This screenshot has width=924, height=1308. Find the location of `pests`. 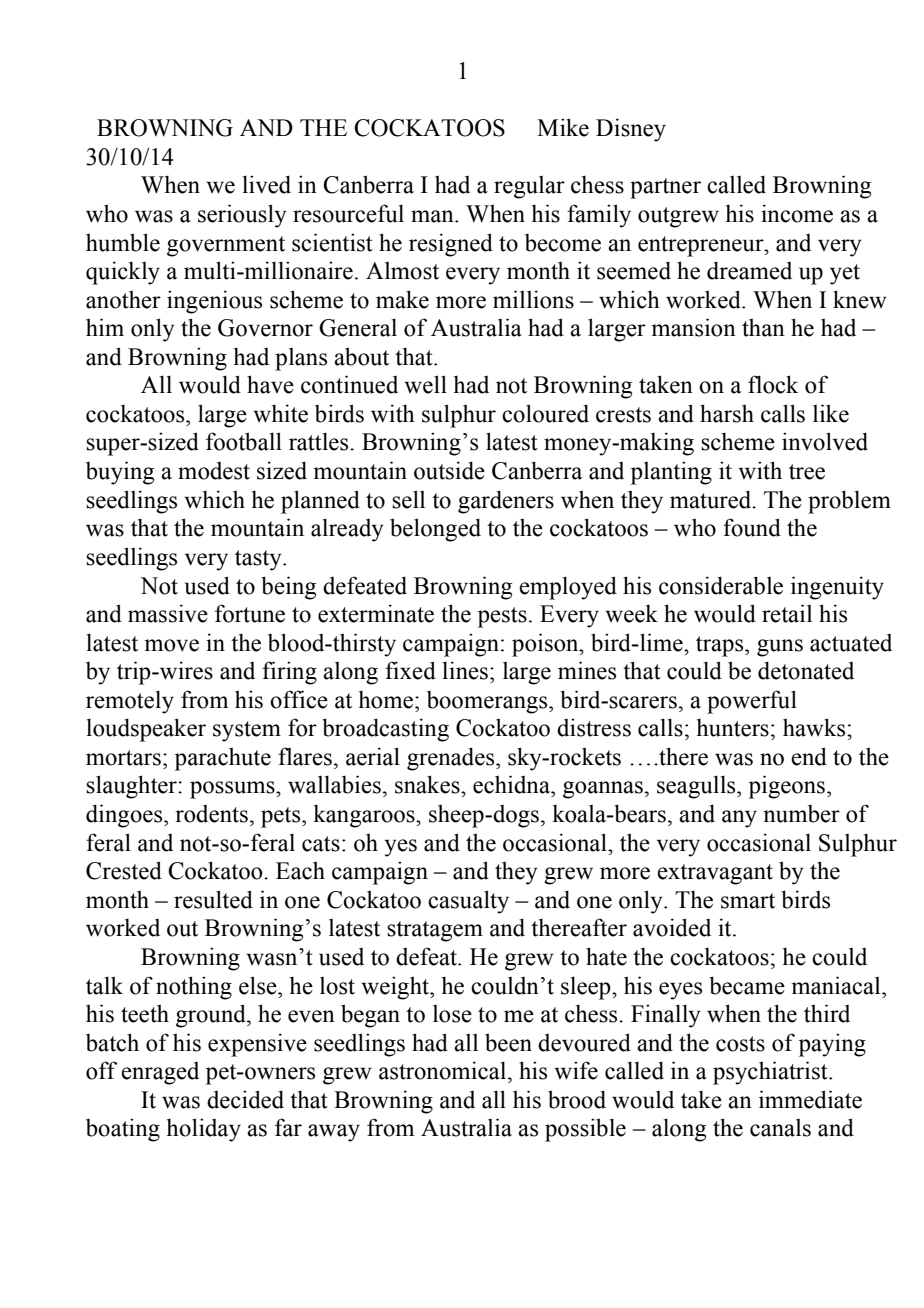

pests is located at coordinates (502, 617).
